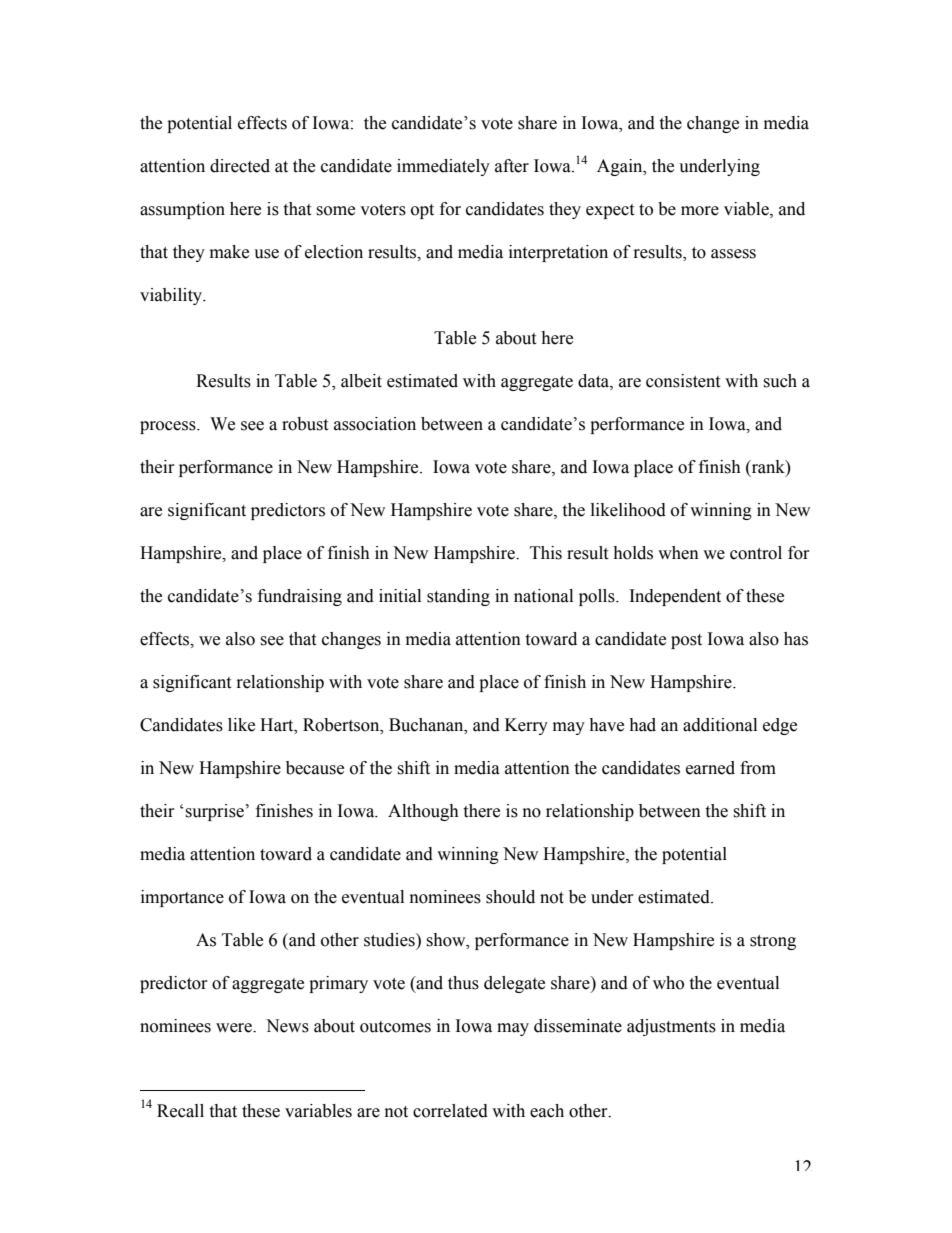 The width and height of the screenshot is (952, 1233). What do you see at coordinates (182, 898) in the screenshot?
I see `importance` at bounding box center [182, 898].
